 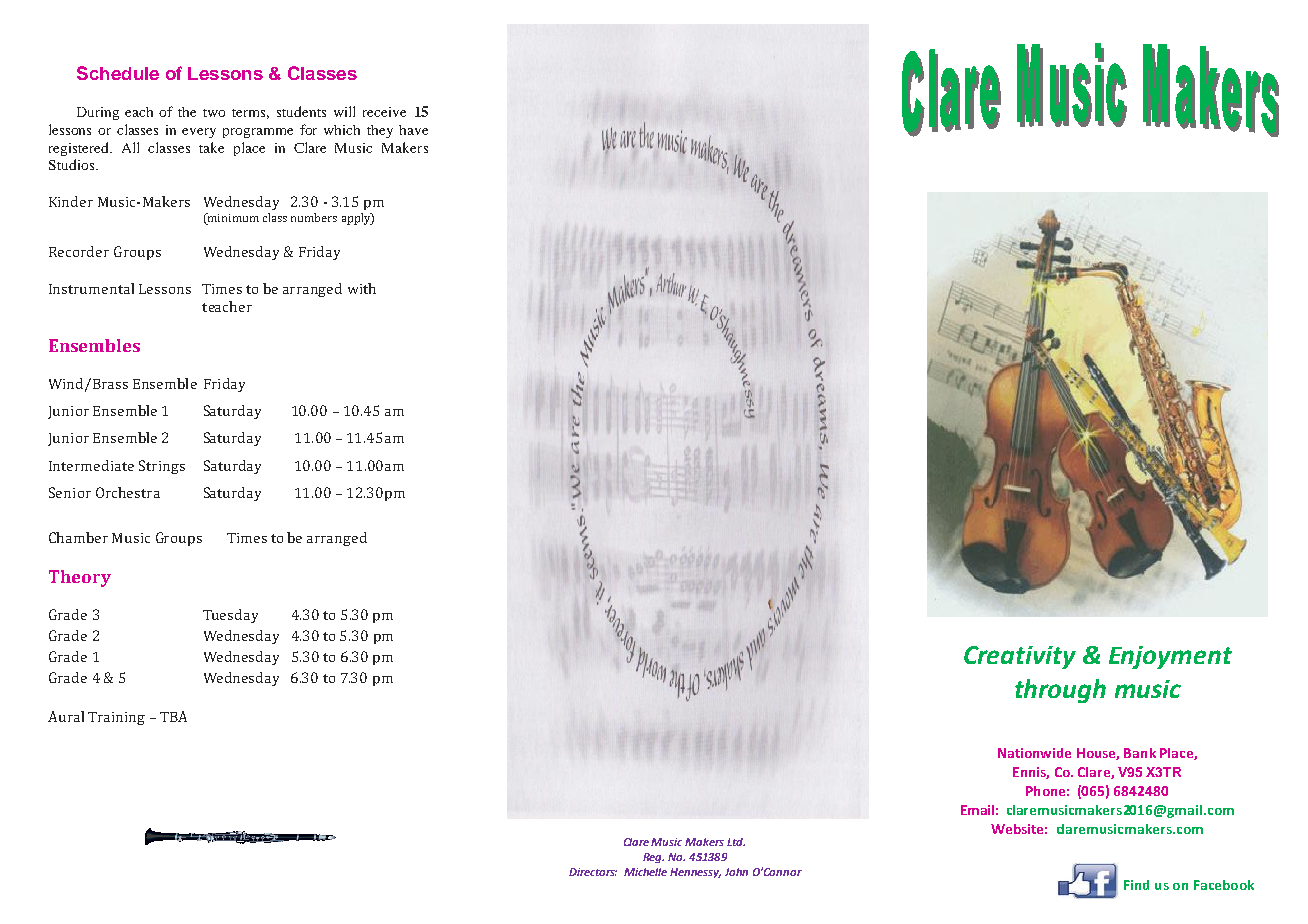 What do you see at coordinates (384, 112) in the screenshot?
I see `receive` at bounding box center [384, 112].
